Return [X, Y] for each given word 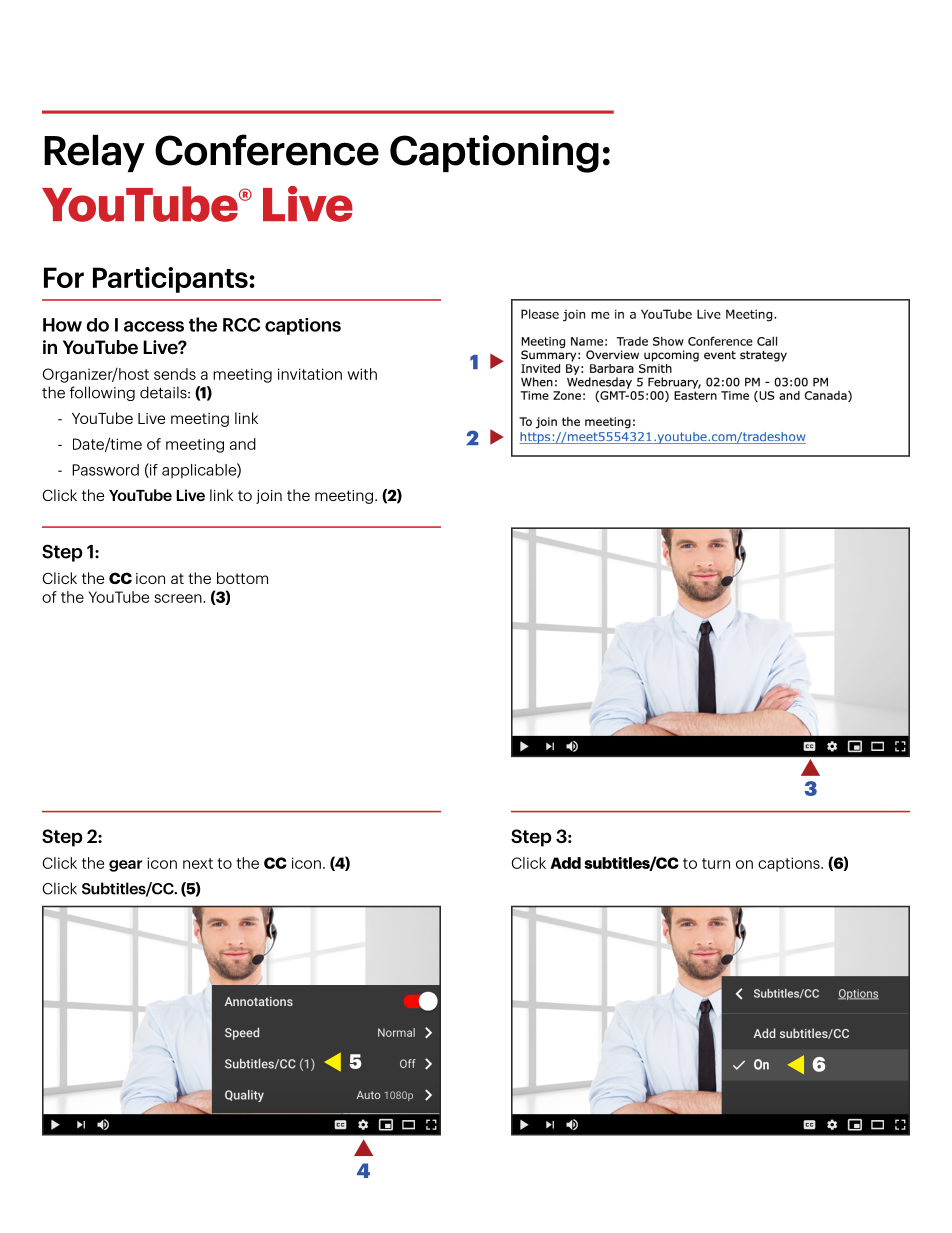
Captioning [494, 154]
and [243, 444]
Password [105, 470]
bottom [242, 578]
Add [565, 863]
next [198, 863]
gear [126, 866]
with [362, 374]
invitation [310, 374]
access [154, 326]
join [269, 497]
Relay [94, 153]
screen [179, 598]
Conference [267, 150]
